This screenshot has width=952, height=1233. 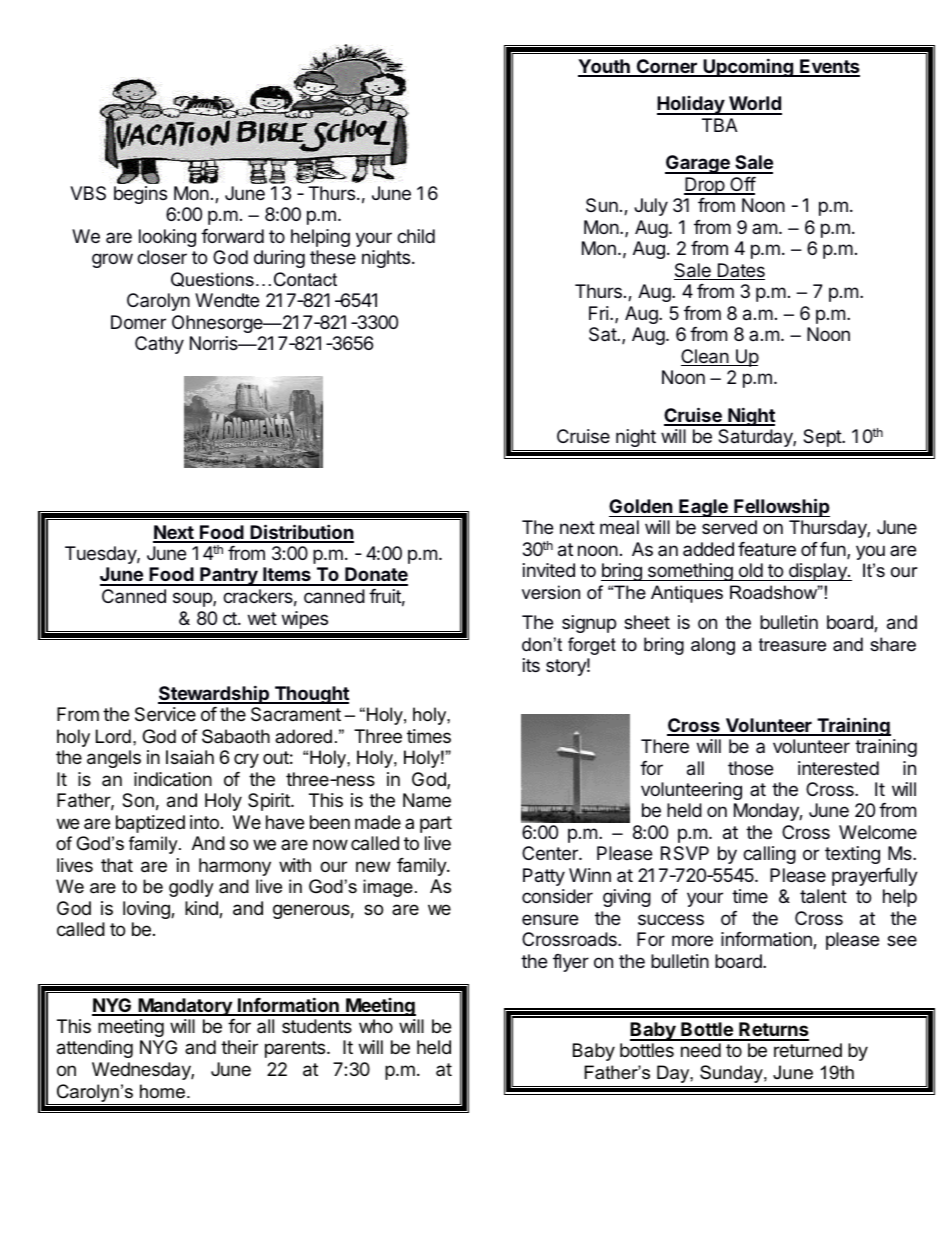 What do you see at coordinates (190, 757) in the screenshot?
I see `Isaiah` at bounding box center [190, 757].
